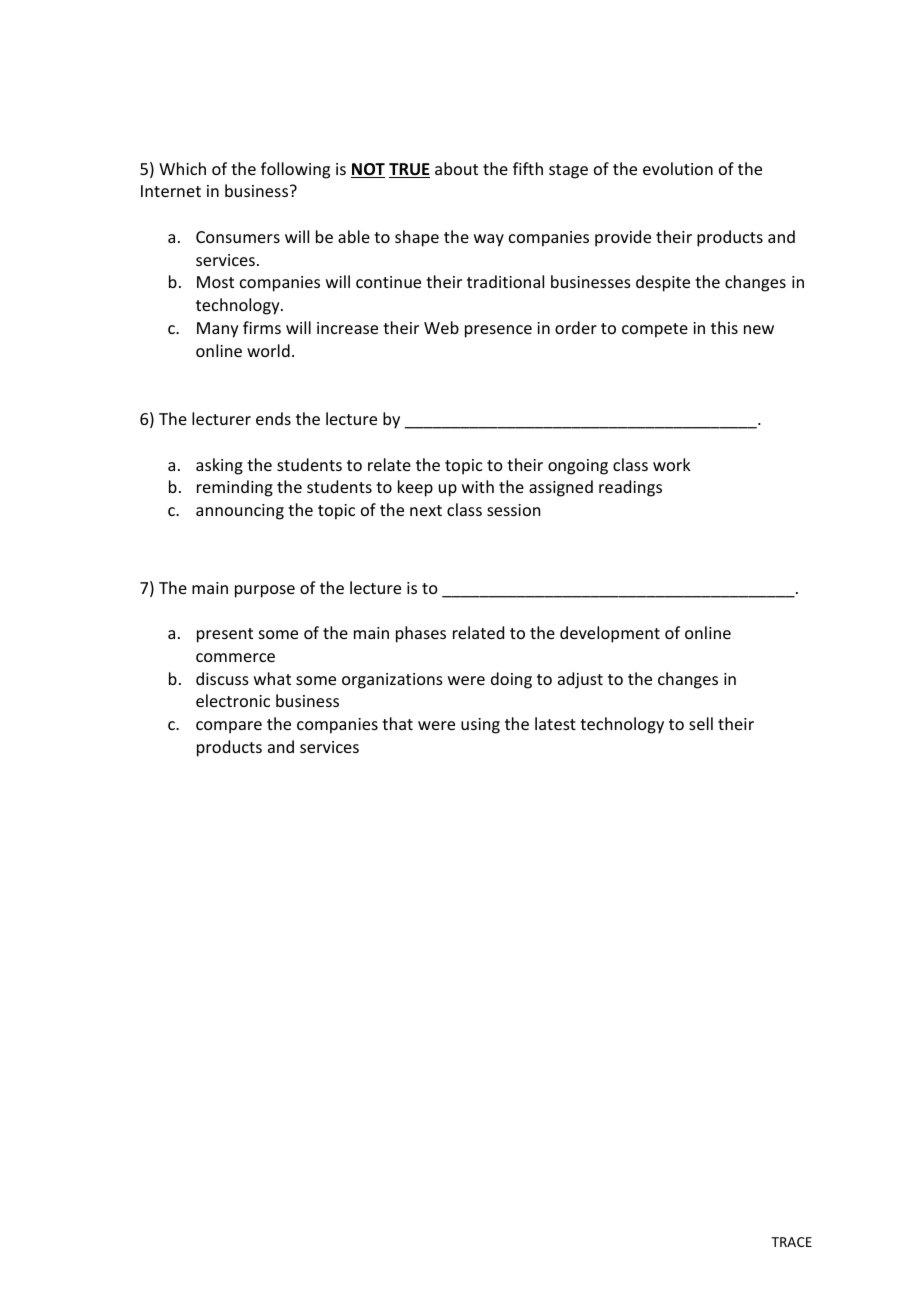  Describe the element at coordinates (456, 168) in the screenshot. I see `about` at that location.
